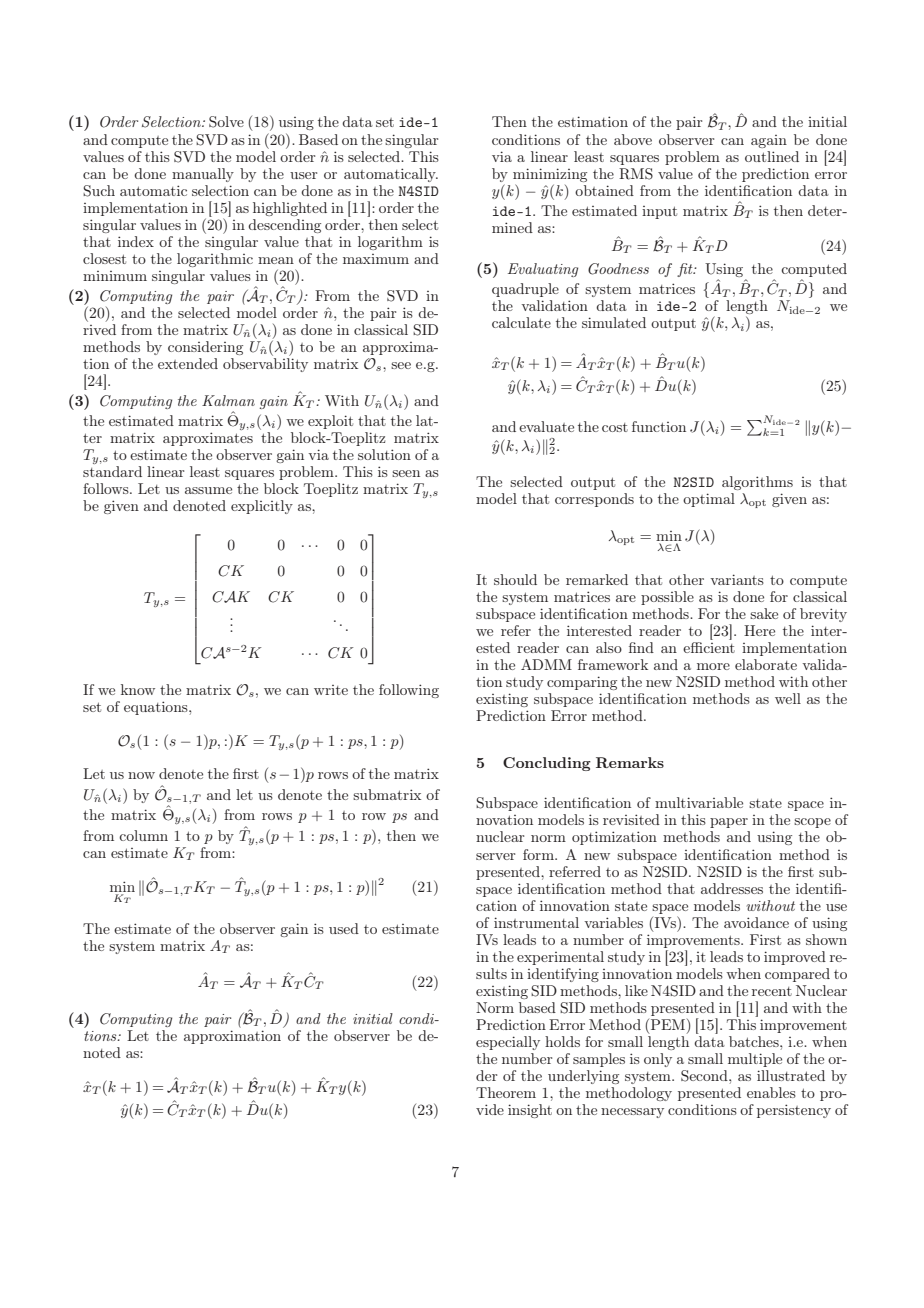 The width and height of the screenshot is (924, 1308). I want to click on minimizing, so click(550, 175).
